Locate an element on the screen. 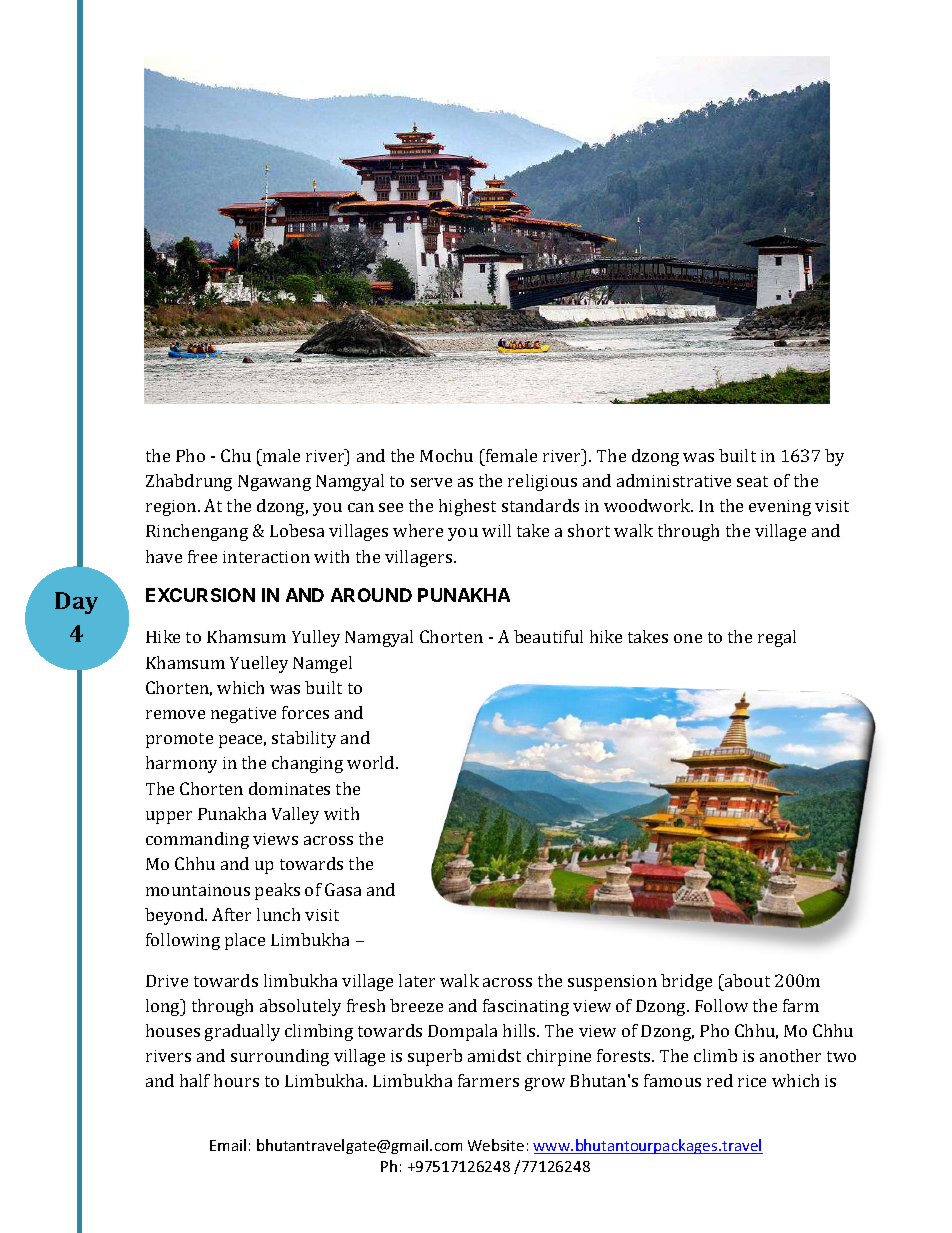  about is located at coordinates (746, 980).
